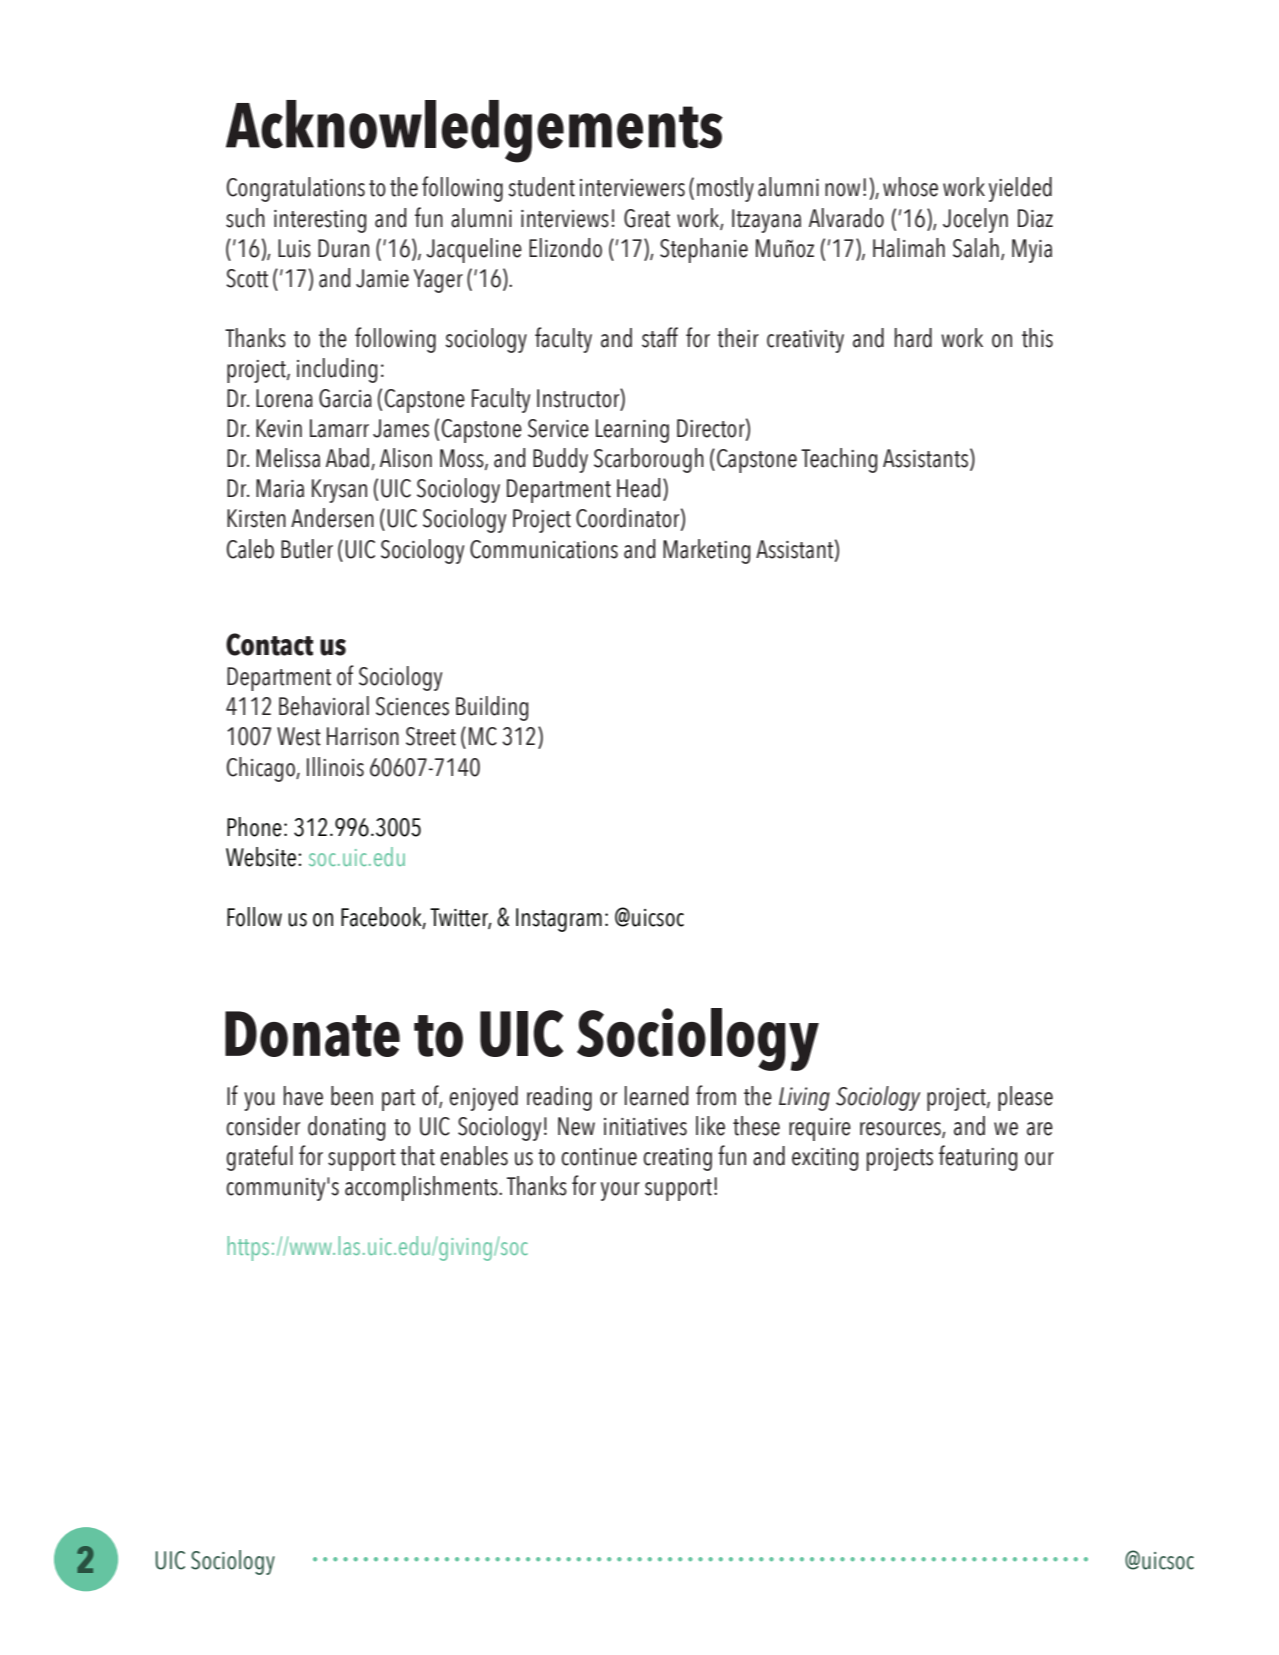 This screenshot has width=1279, height=1655. What do you see at coordinates (632, 431) in the screenshot?
I see `Learning` at bounding box center [632, 431].
